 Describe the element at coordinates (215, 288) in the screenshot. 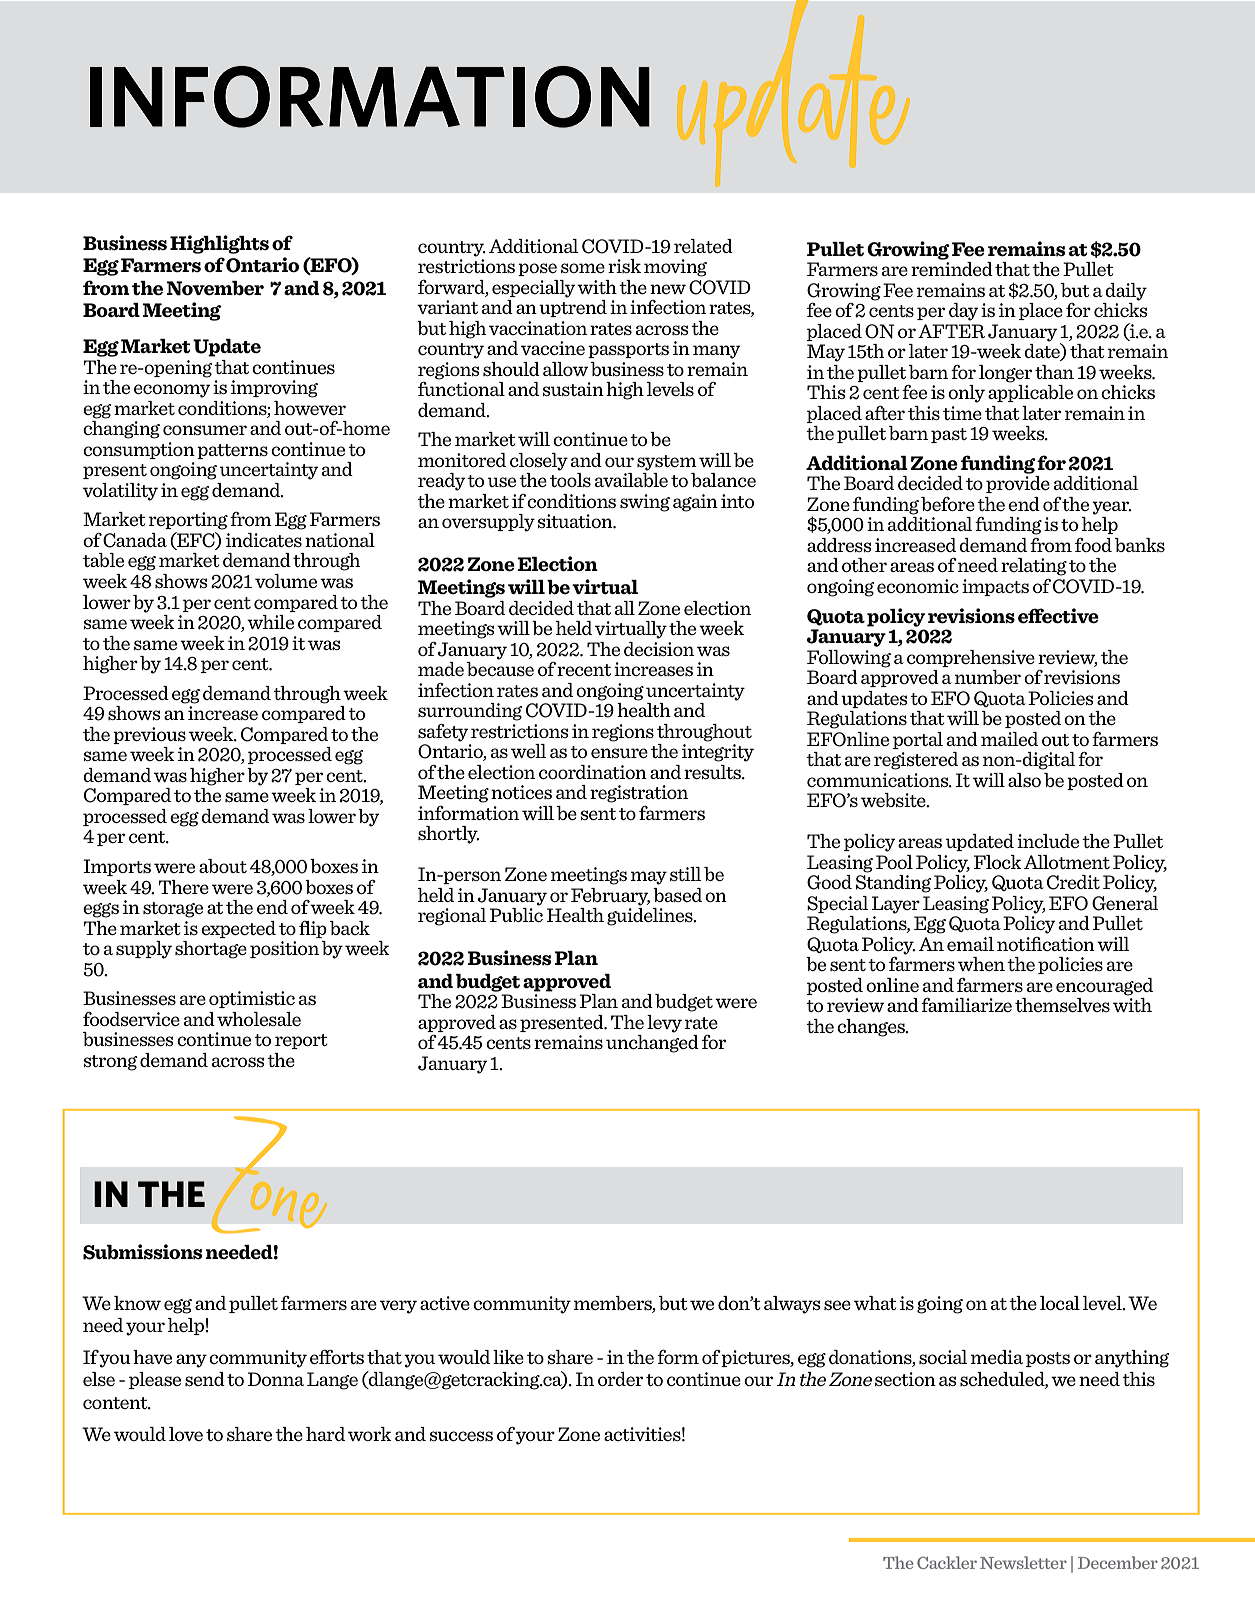

I see `November` at that location.
